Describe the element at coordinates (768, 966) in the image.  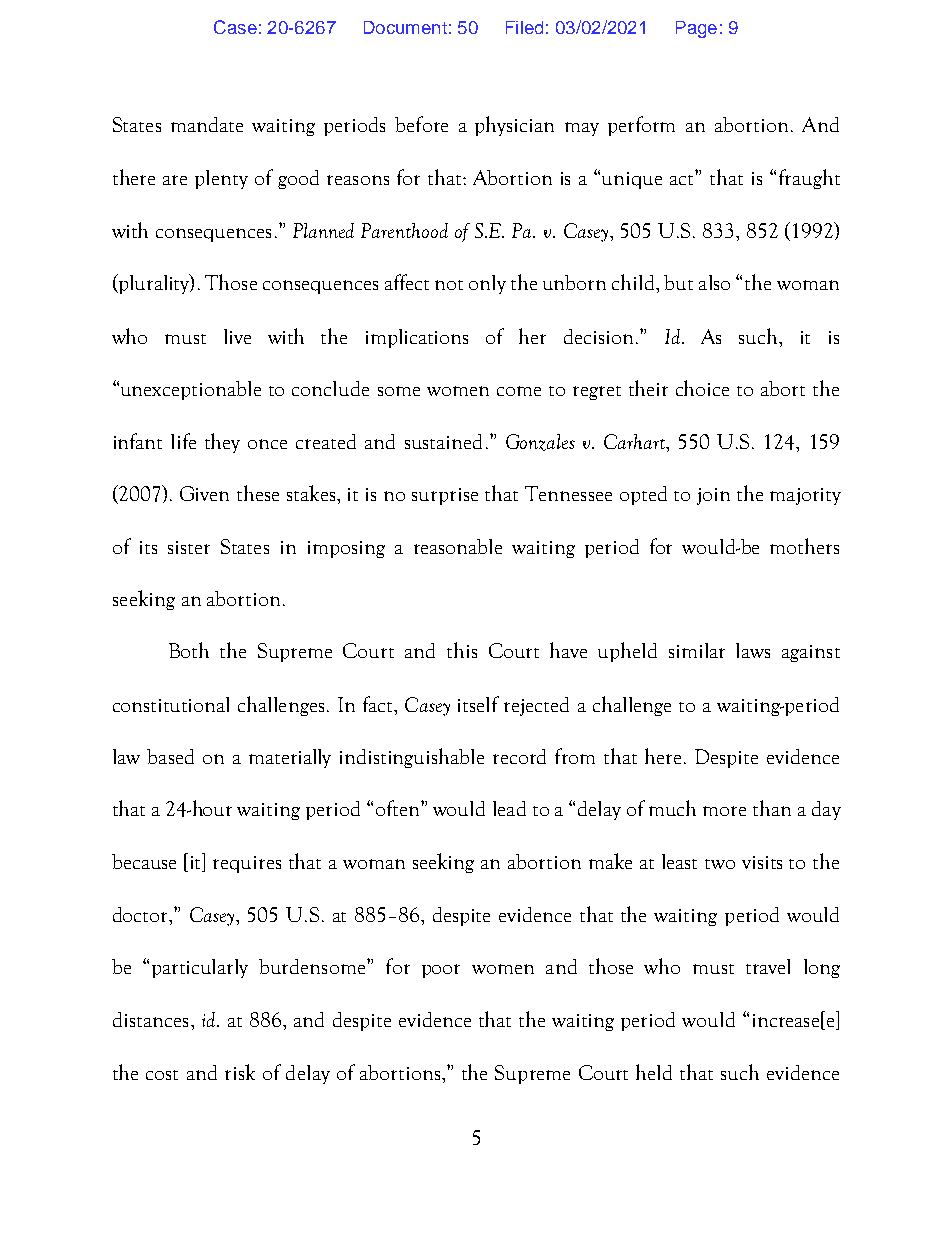
I see `travel` at that location.
